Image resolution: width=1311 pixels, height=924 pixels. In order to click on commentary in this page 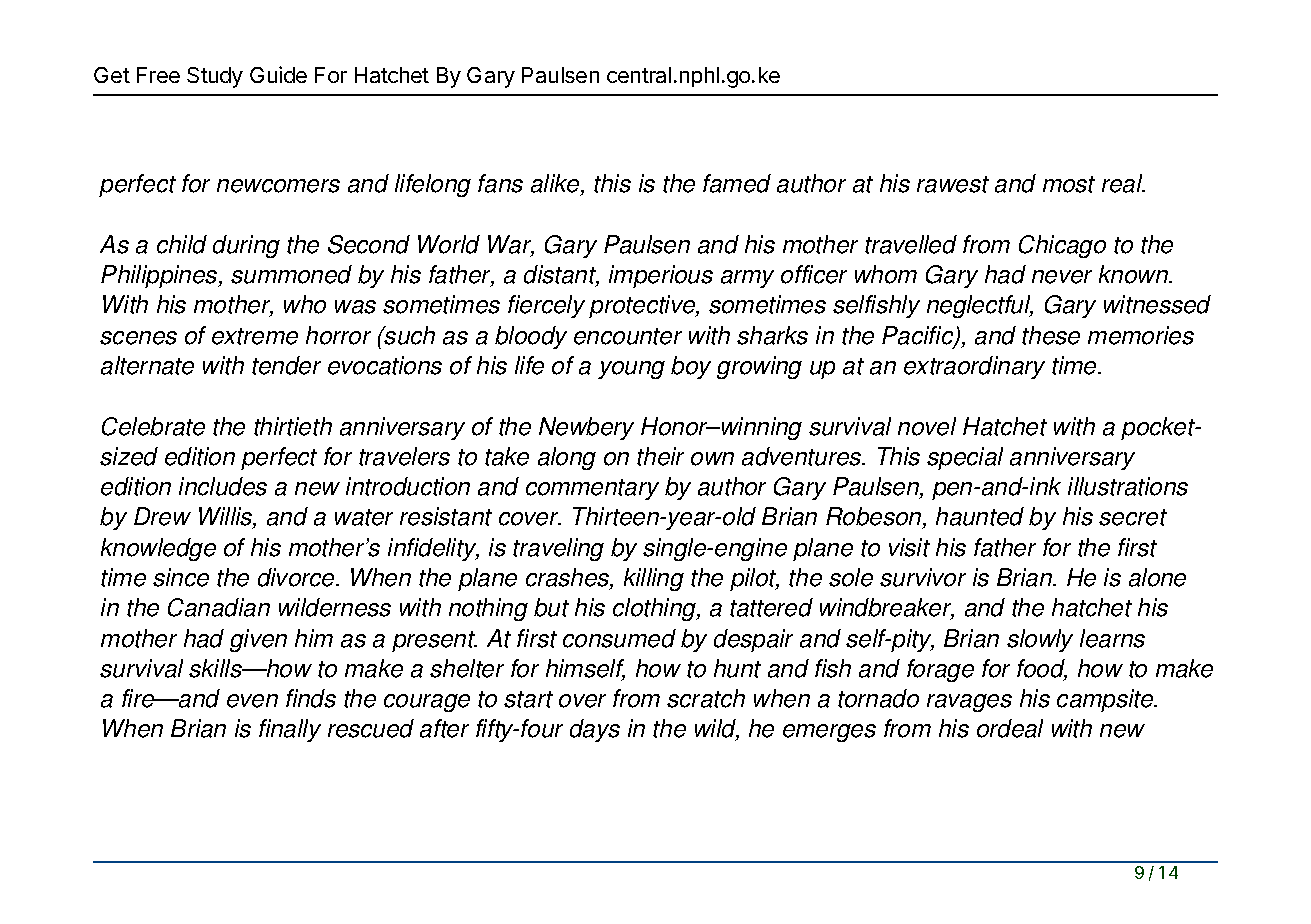, I will do `click(592, 489)`.
